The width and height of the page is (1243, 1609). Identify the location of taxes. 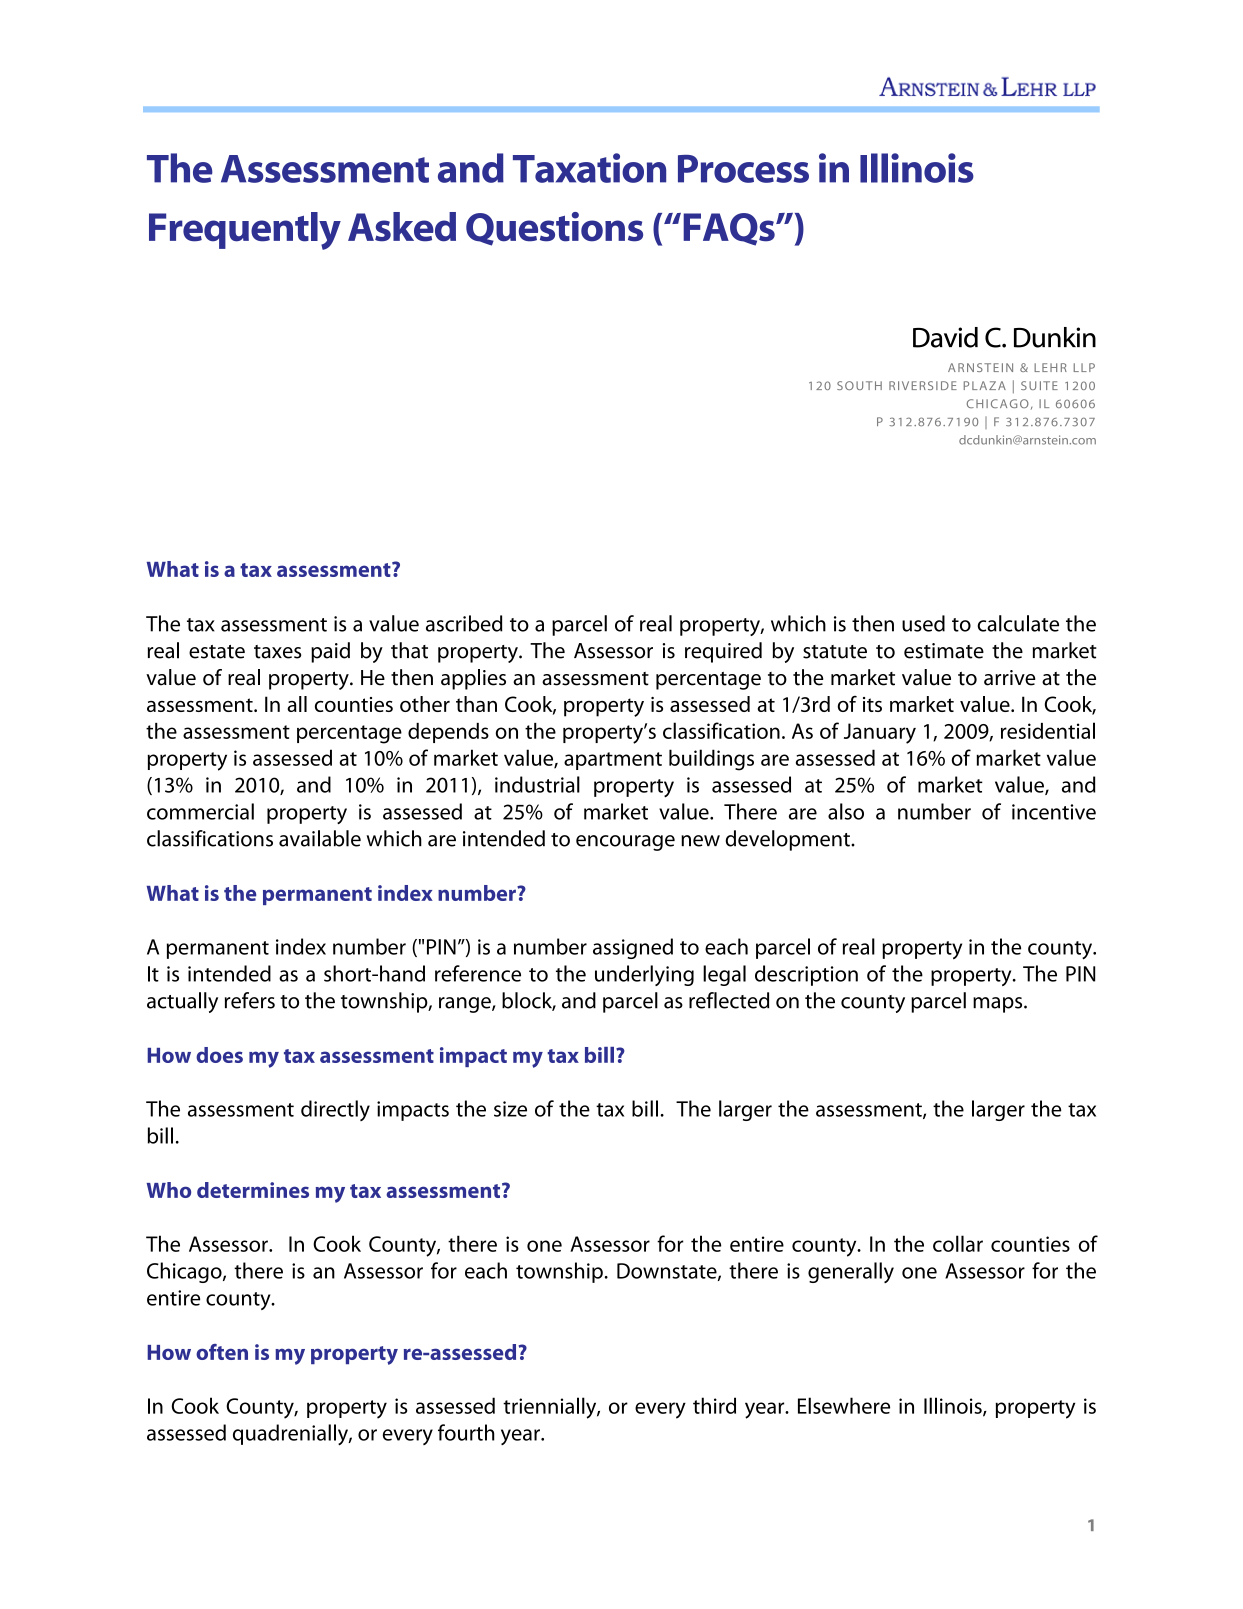
(277, 652).
